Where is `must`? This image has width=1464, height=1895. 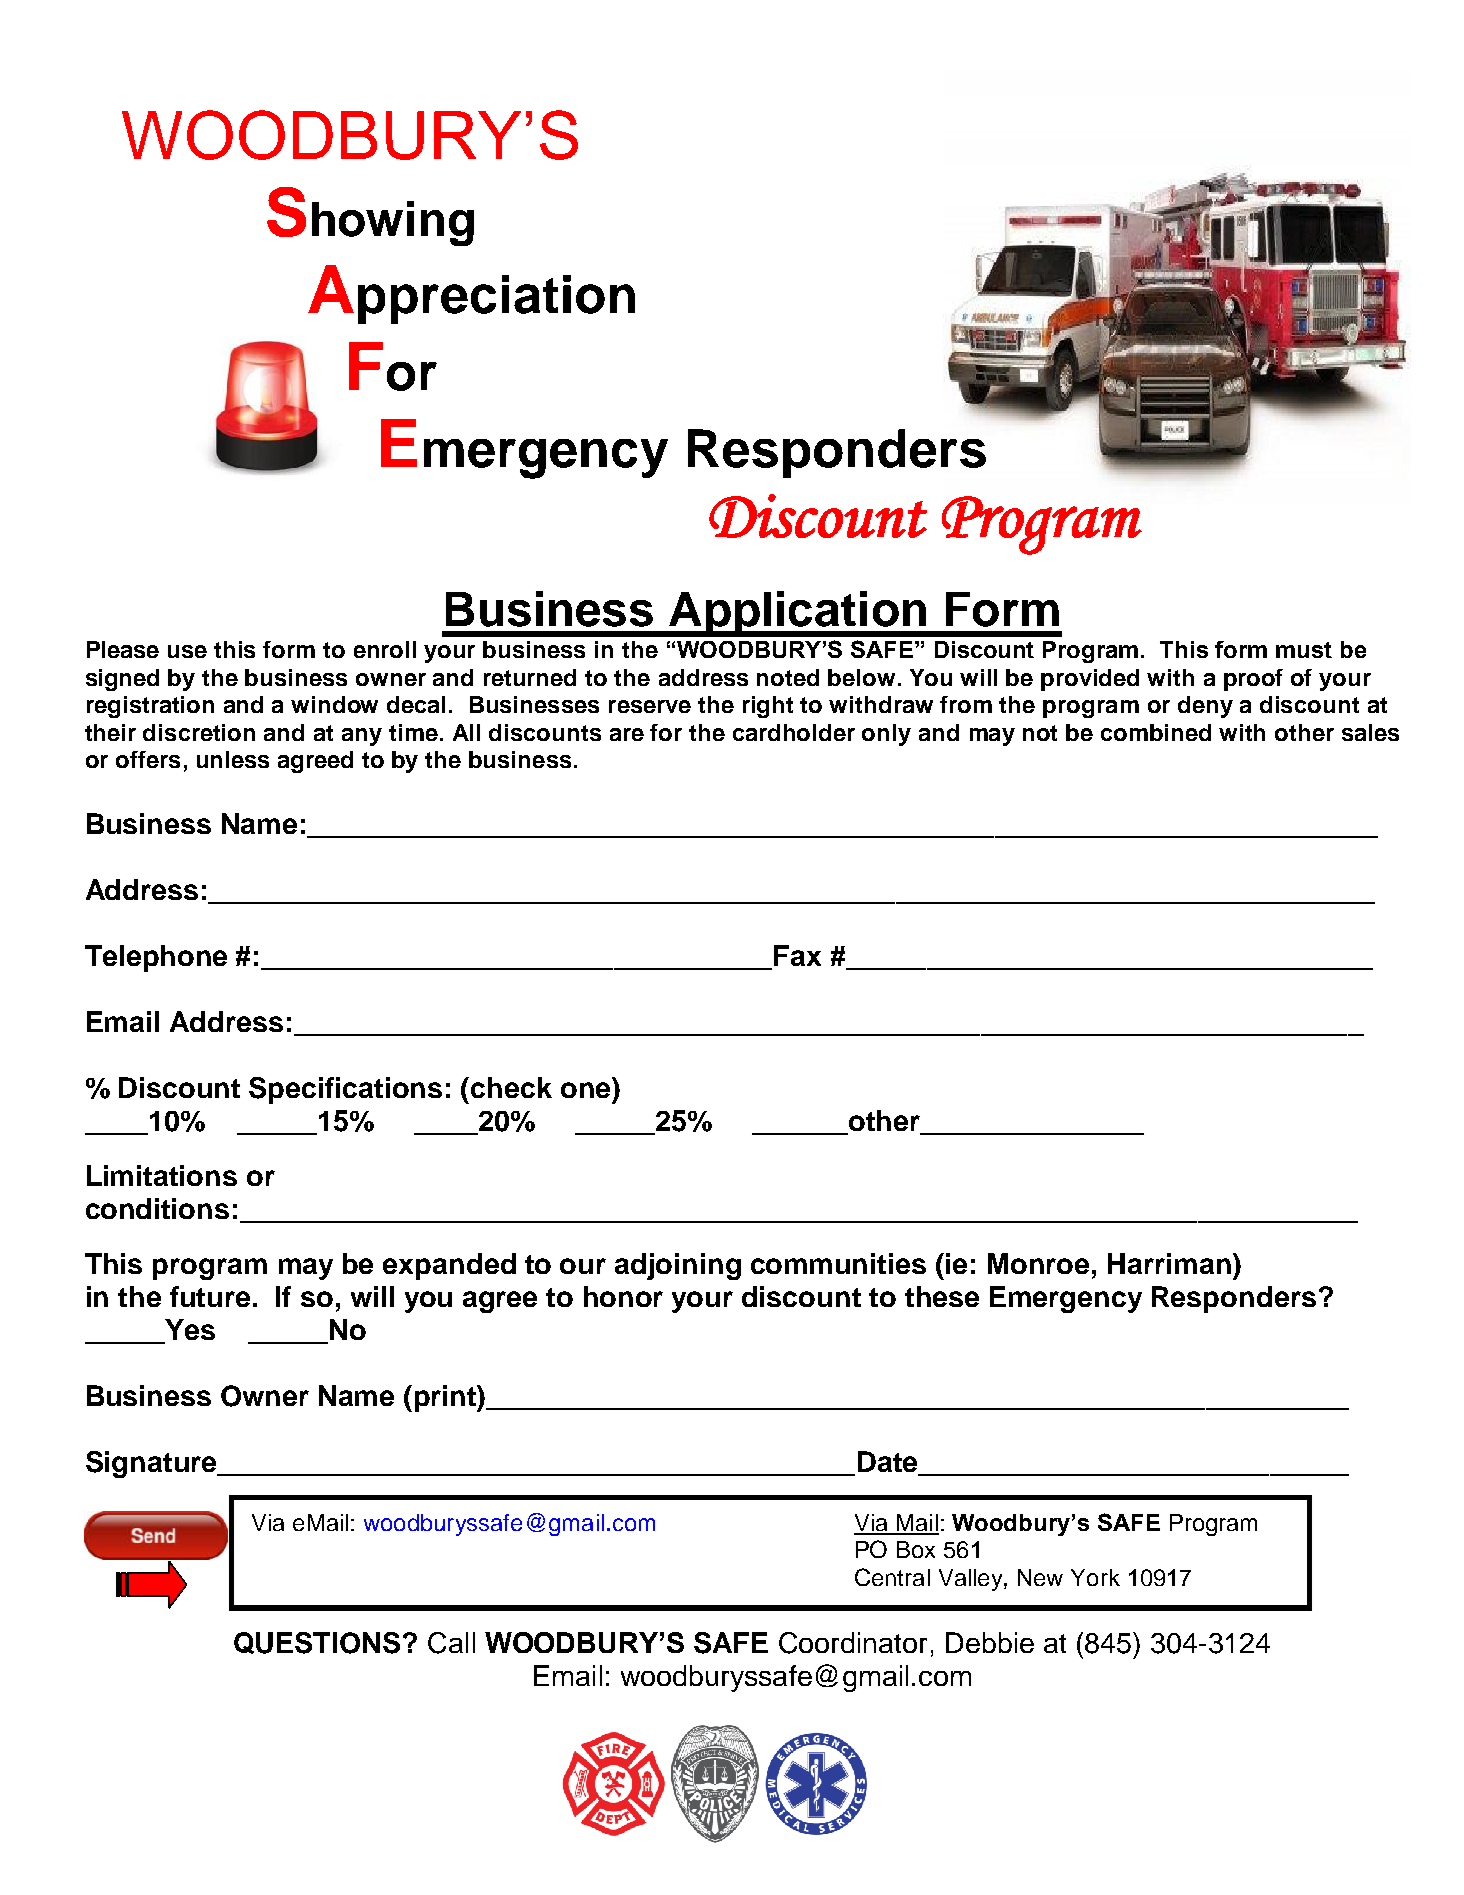
must is located at coordinates (1304, 650).
